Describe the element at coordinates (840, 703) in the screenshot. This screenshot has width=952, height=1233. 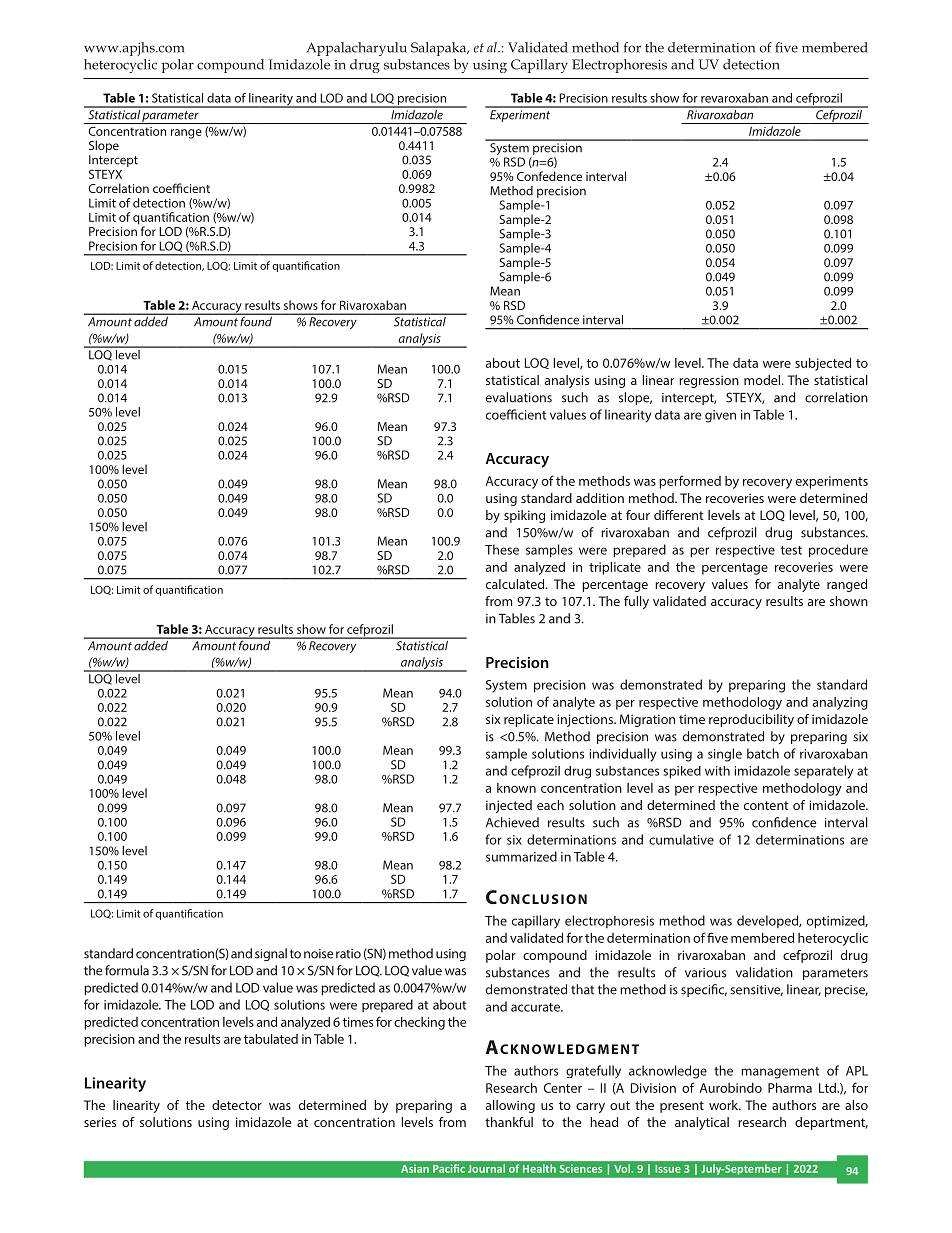
I see `analyzing` at that location.
